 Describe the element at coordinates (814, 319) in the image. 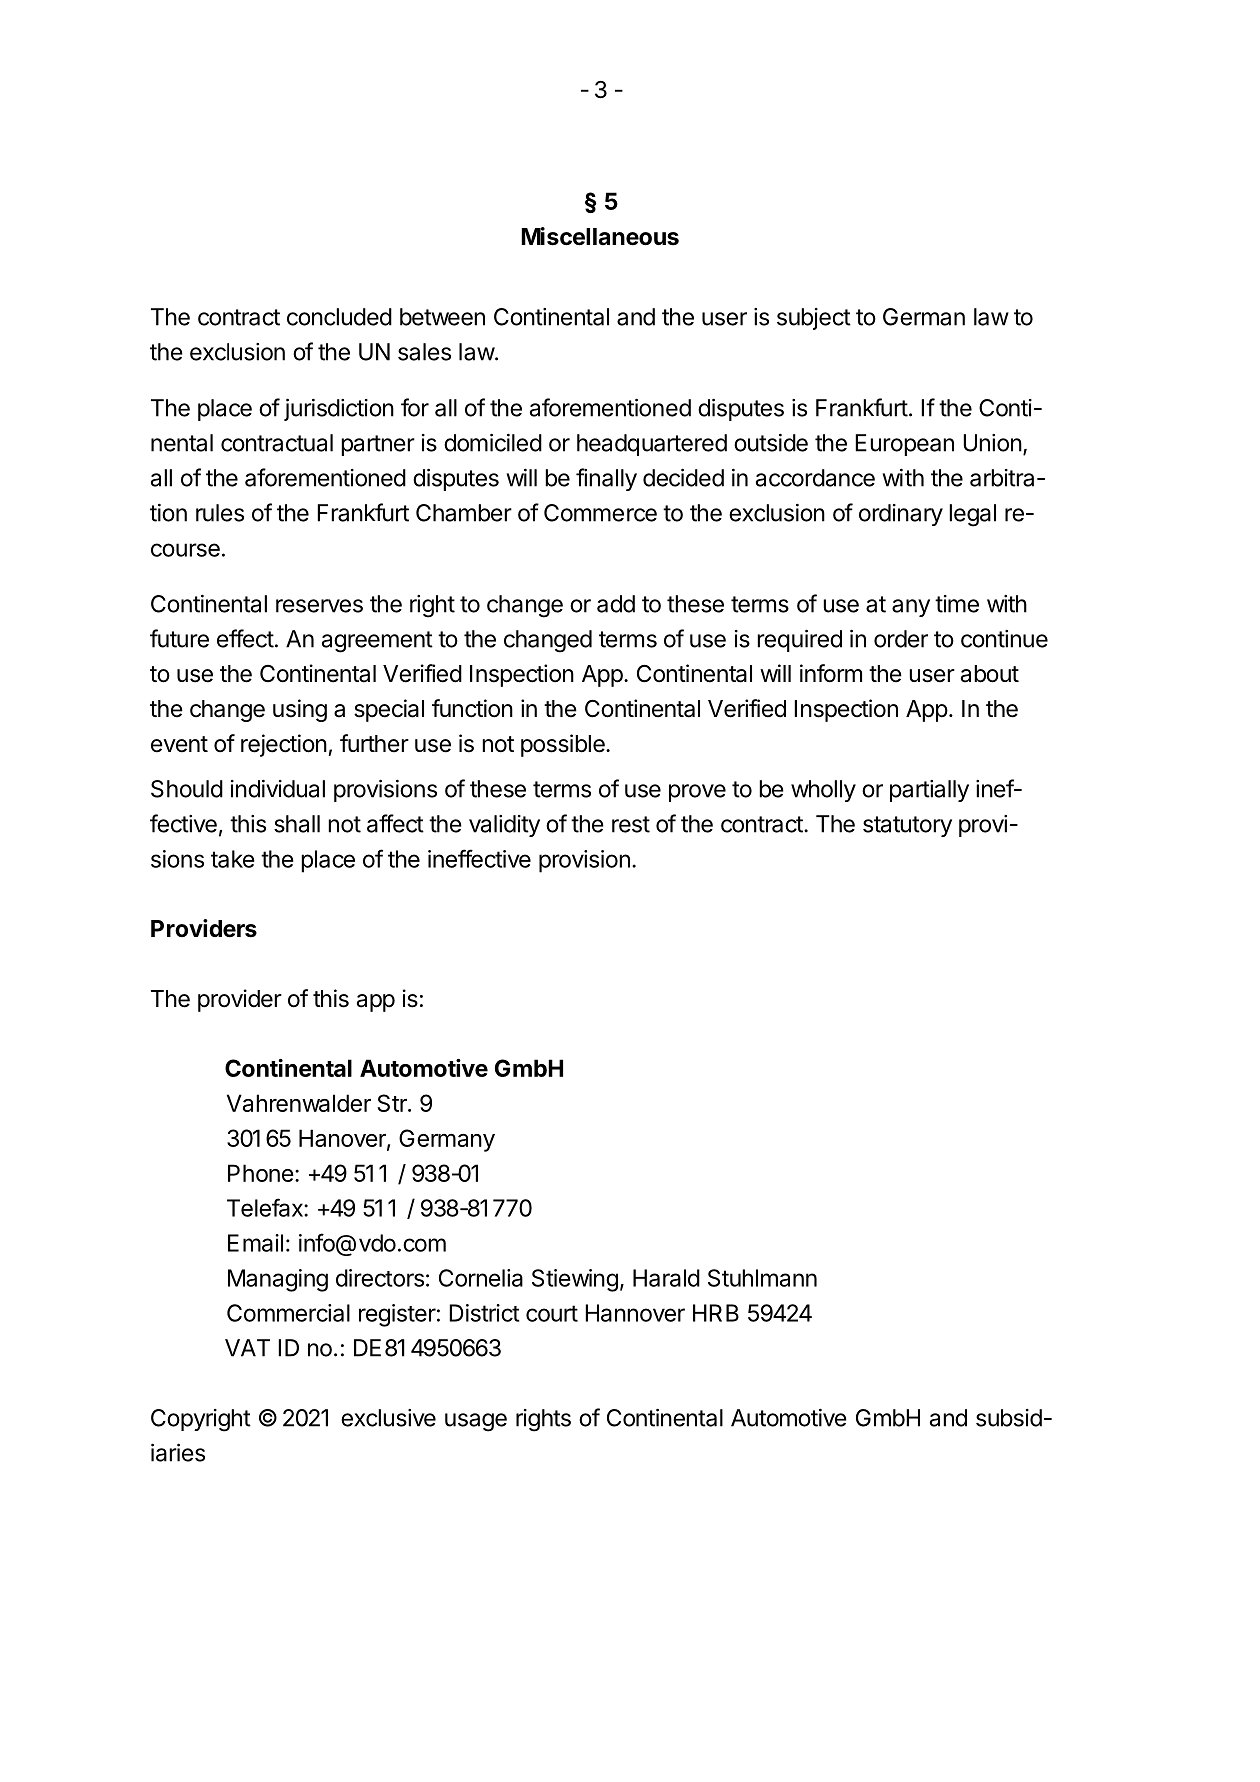

I see `subject` at that location.
